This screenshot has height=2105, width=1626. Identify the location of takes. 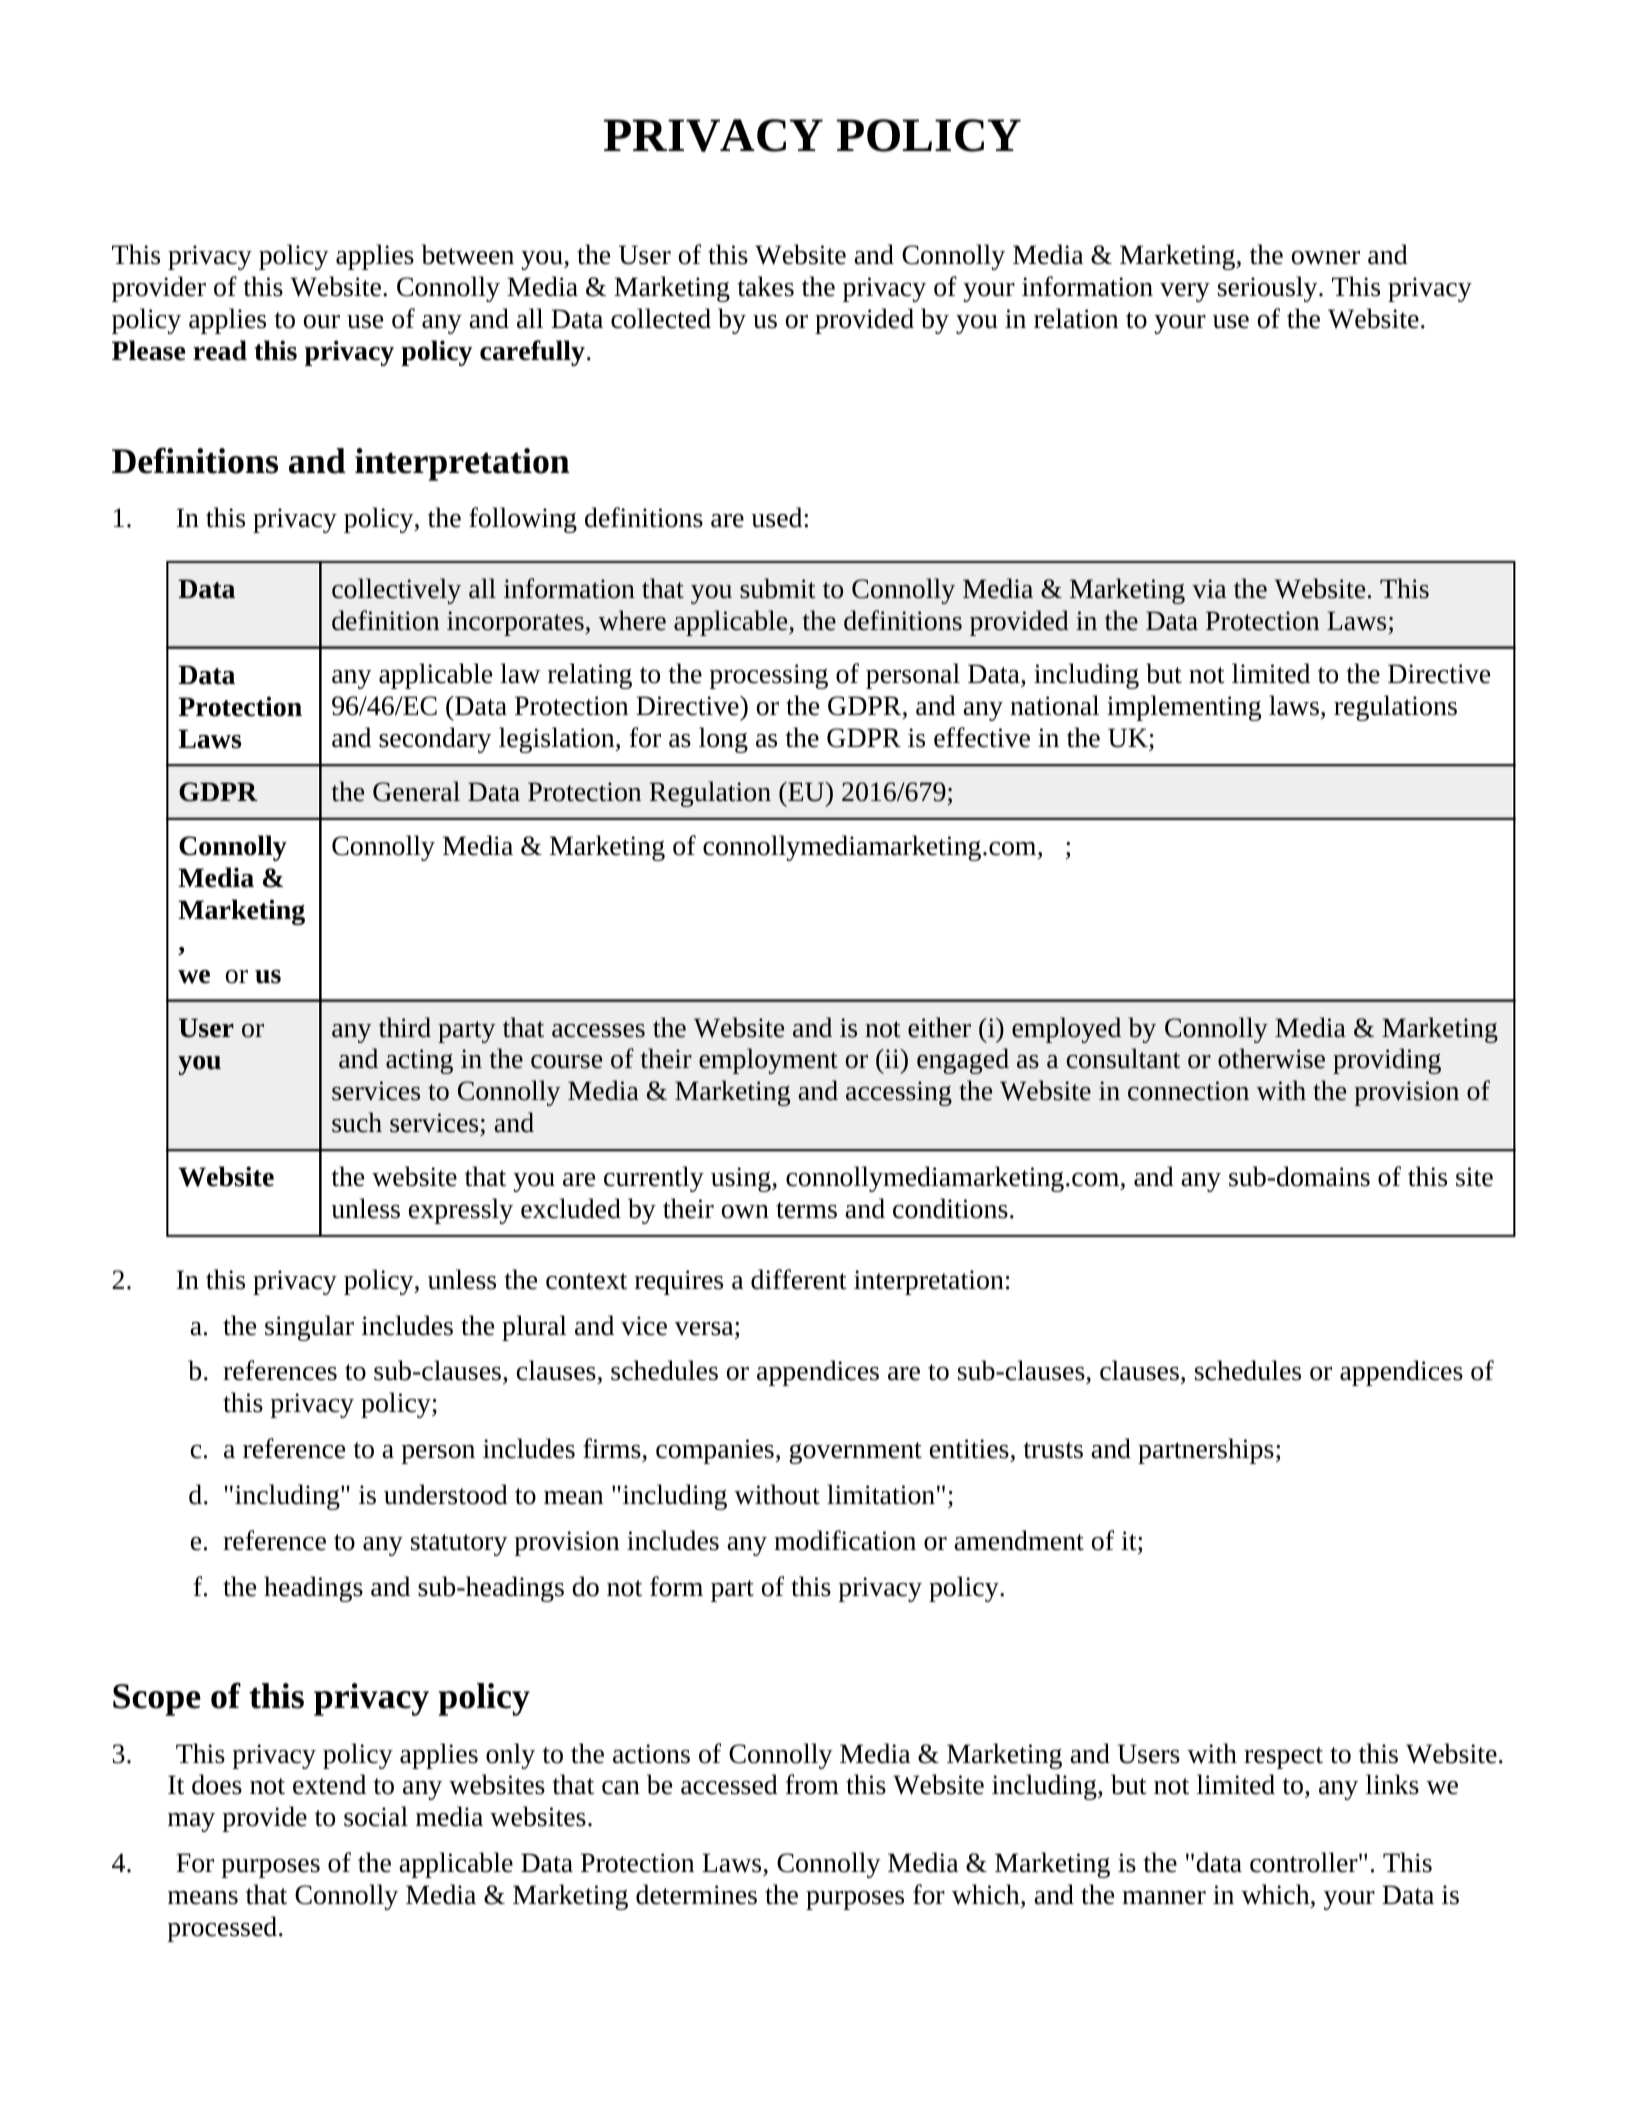
(766, 286).
